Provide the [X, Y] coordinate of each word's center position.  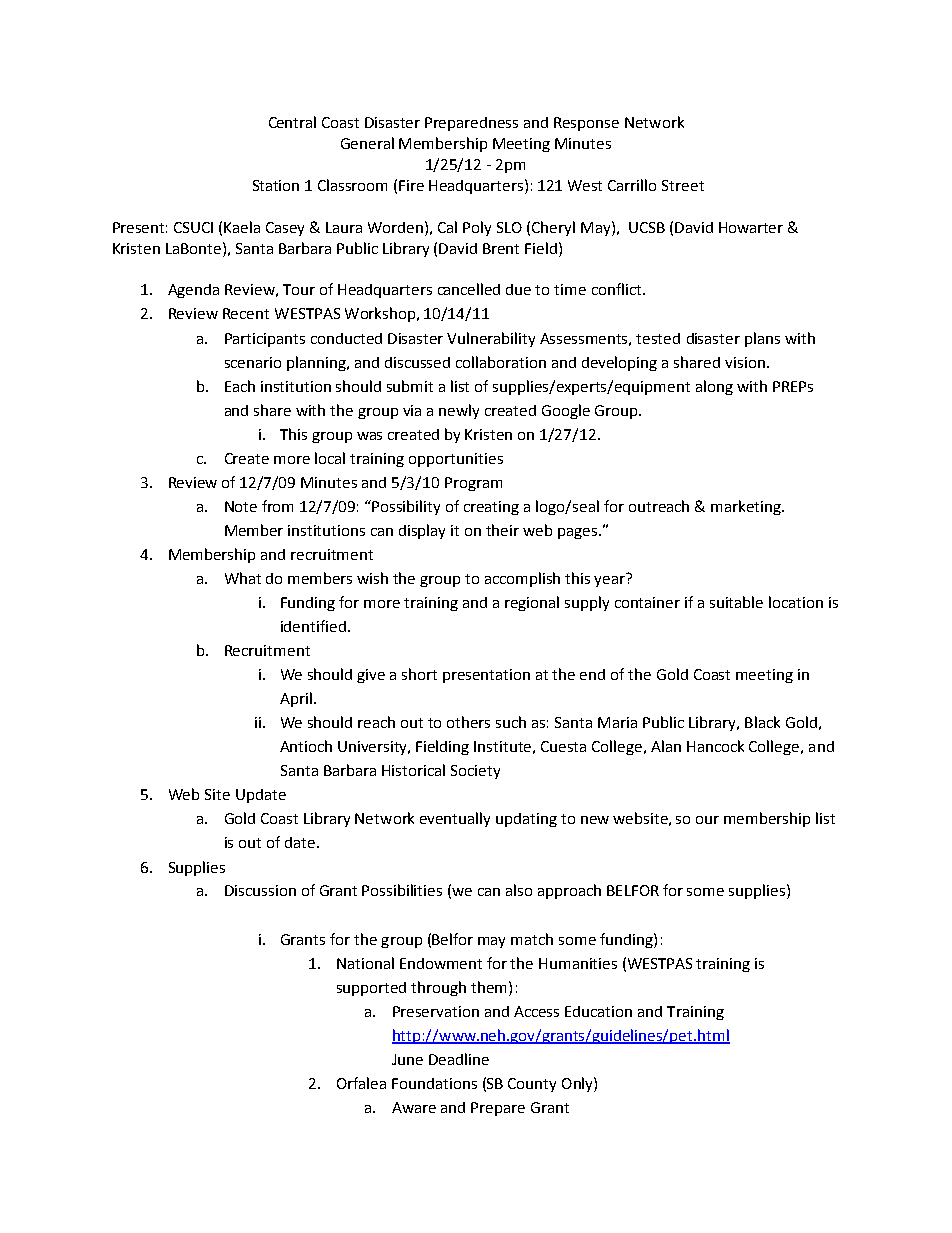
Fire [411, 185]
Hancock [715, 746]
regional [532, 603]
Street [683, 185]
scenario [253, 362]
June [407, 1059]
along [714, 387]
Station [276, 185]
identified [313, 626]
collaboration [501, 362]
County [532, 1085]
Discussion [260, 890]
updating [526, 820]
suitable [736, 602]
